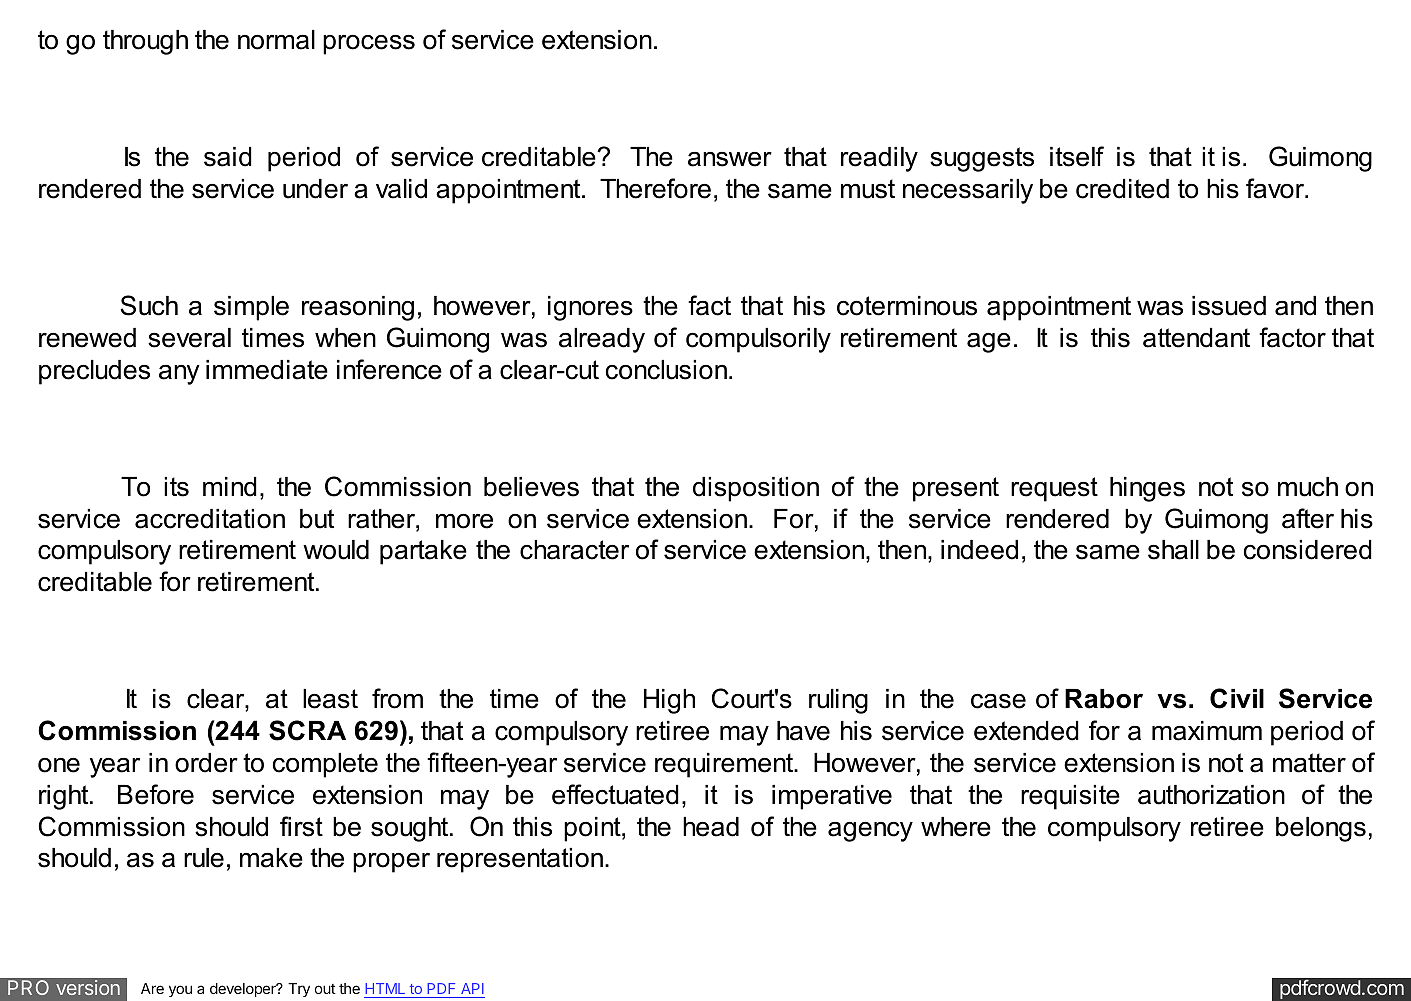 Image resolution: width=1411 pixels, height=1001 pixels. I want to click on you, so click(180, 991).
